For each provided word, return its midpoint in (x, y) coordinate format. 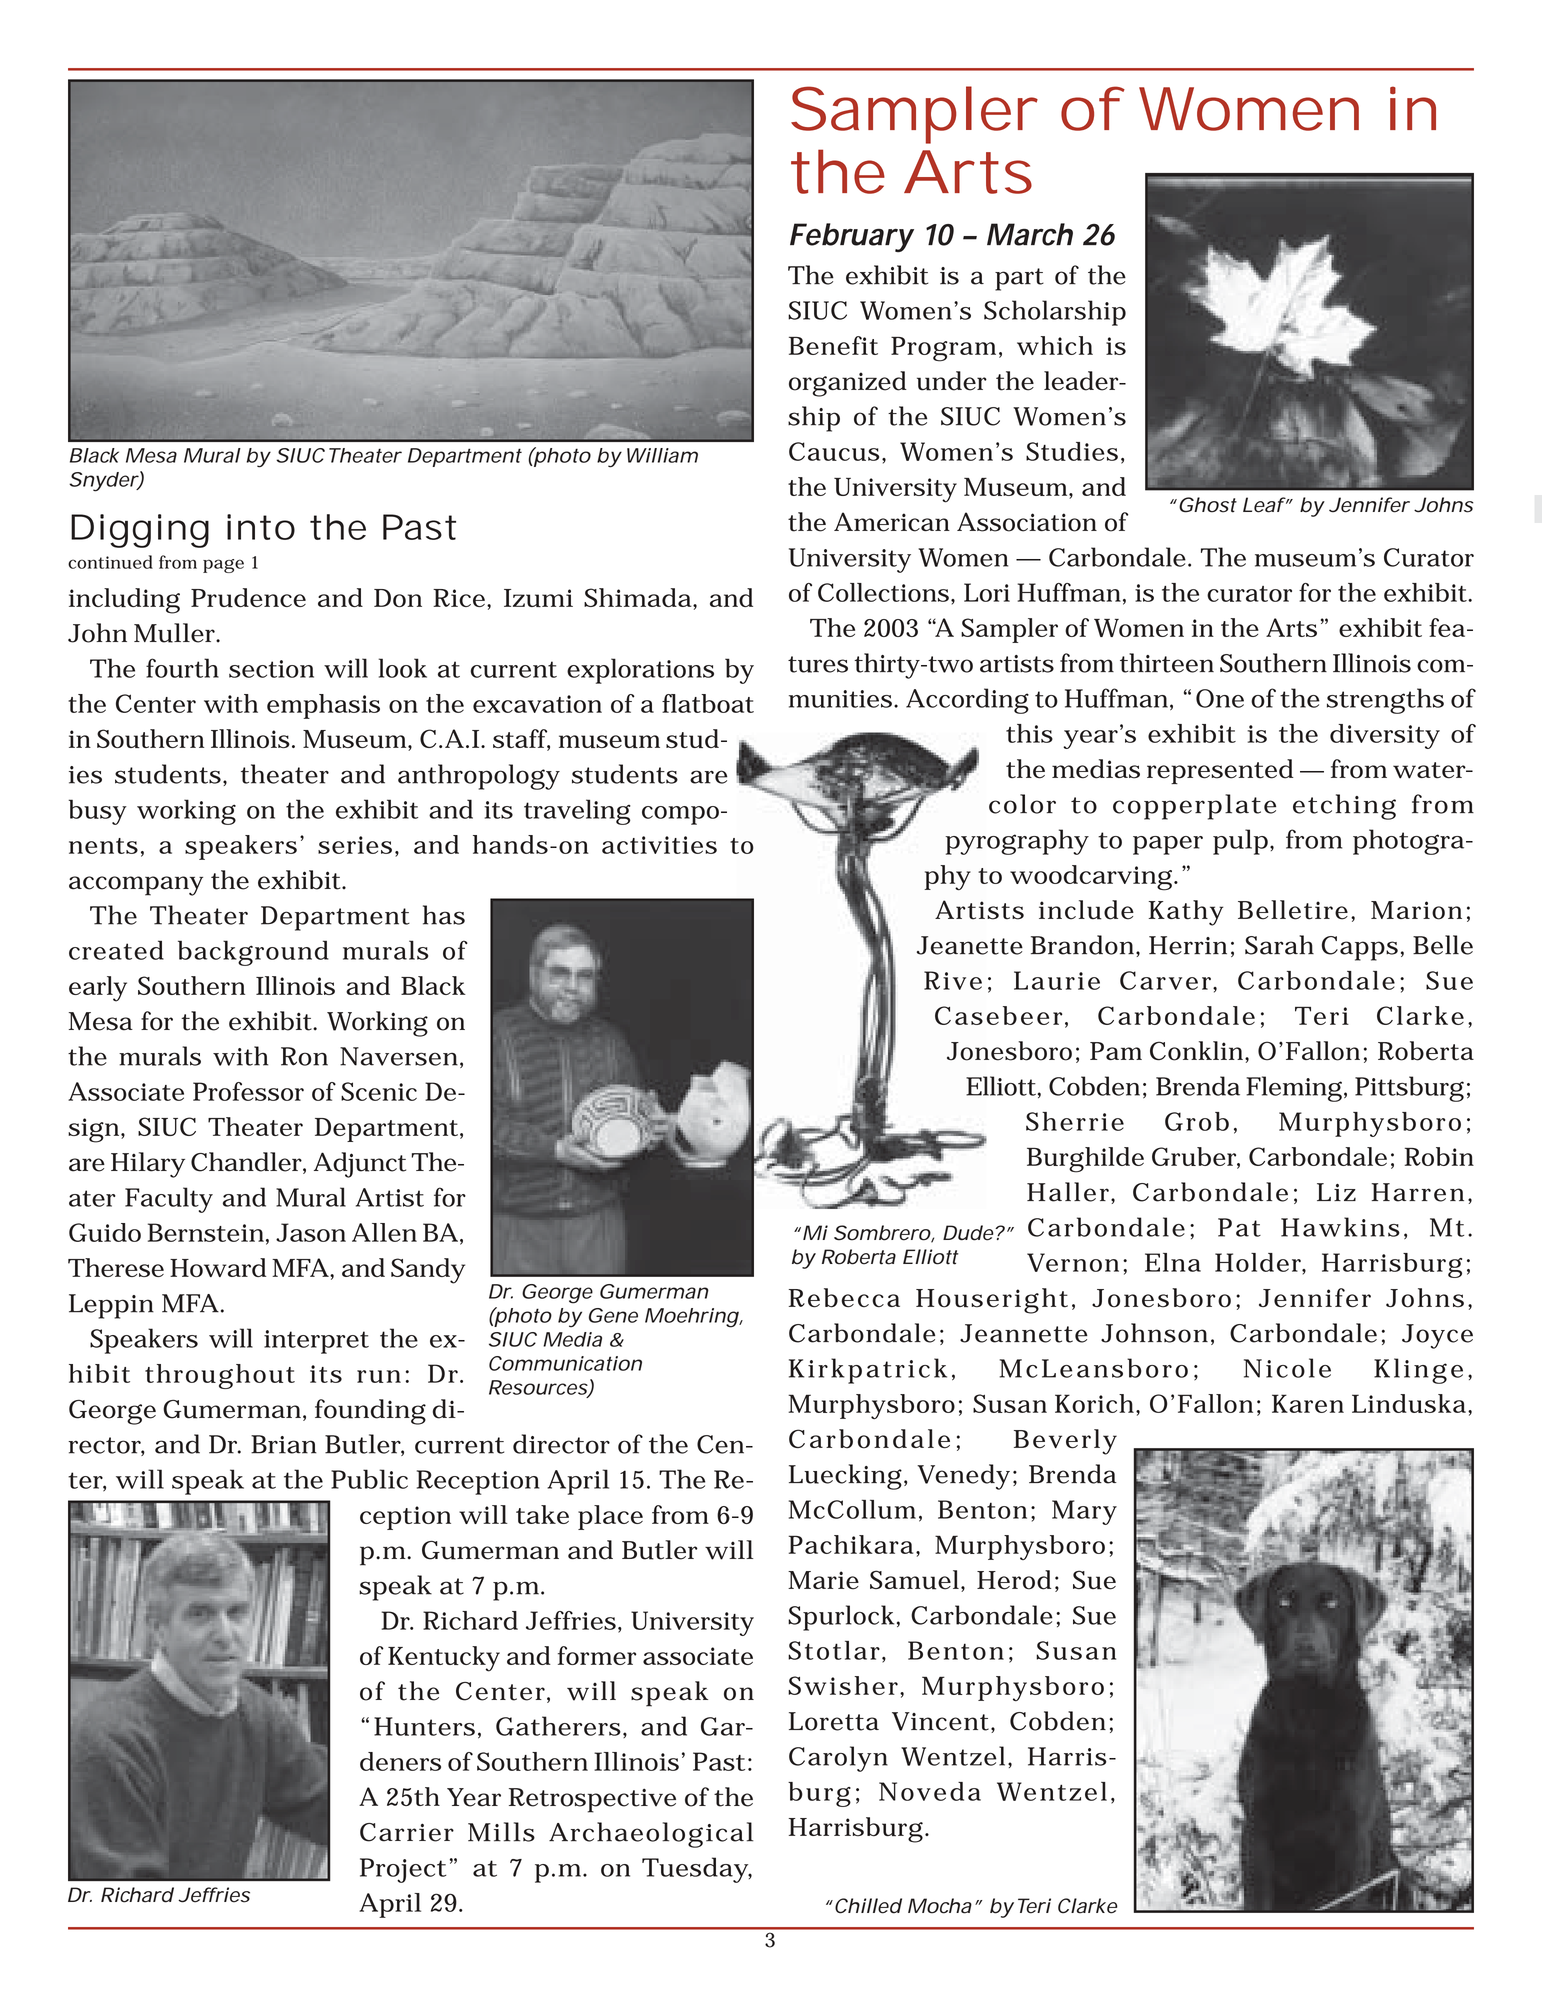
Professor (248, 1091)
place (610, 1517)
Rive (953, 980)
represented (1220, 771)
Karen (1308, 1403)
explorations (640, 671)
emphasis (323, 706)
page (223, 566)
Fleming (1294, 1089)
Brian (284, 1444)
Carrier (407, 1832)
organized (848, 384)
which (1055, 345)
